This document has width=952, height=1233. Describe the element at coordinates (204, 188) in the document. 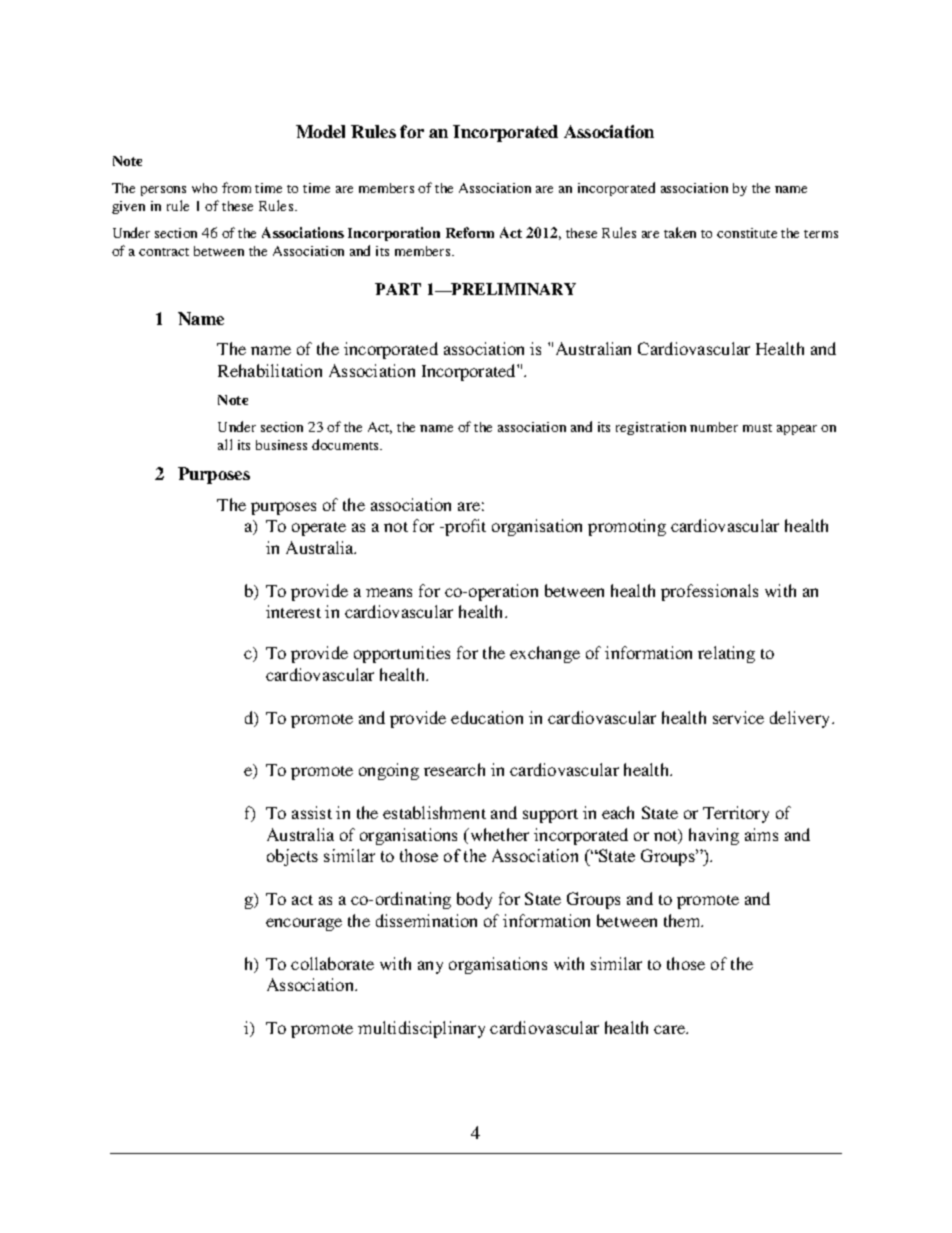

I see `who` at that location.
